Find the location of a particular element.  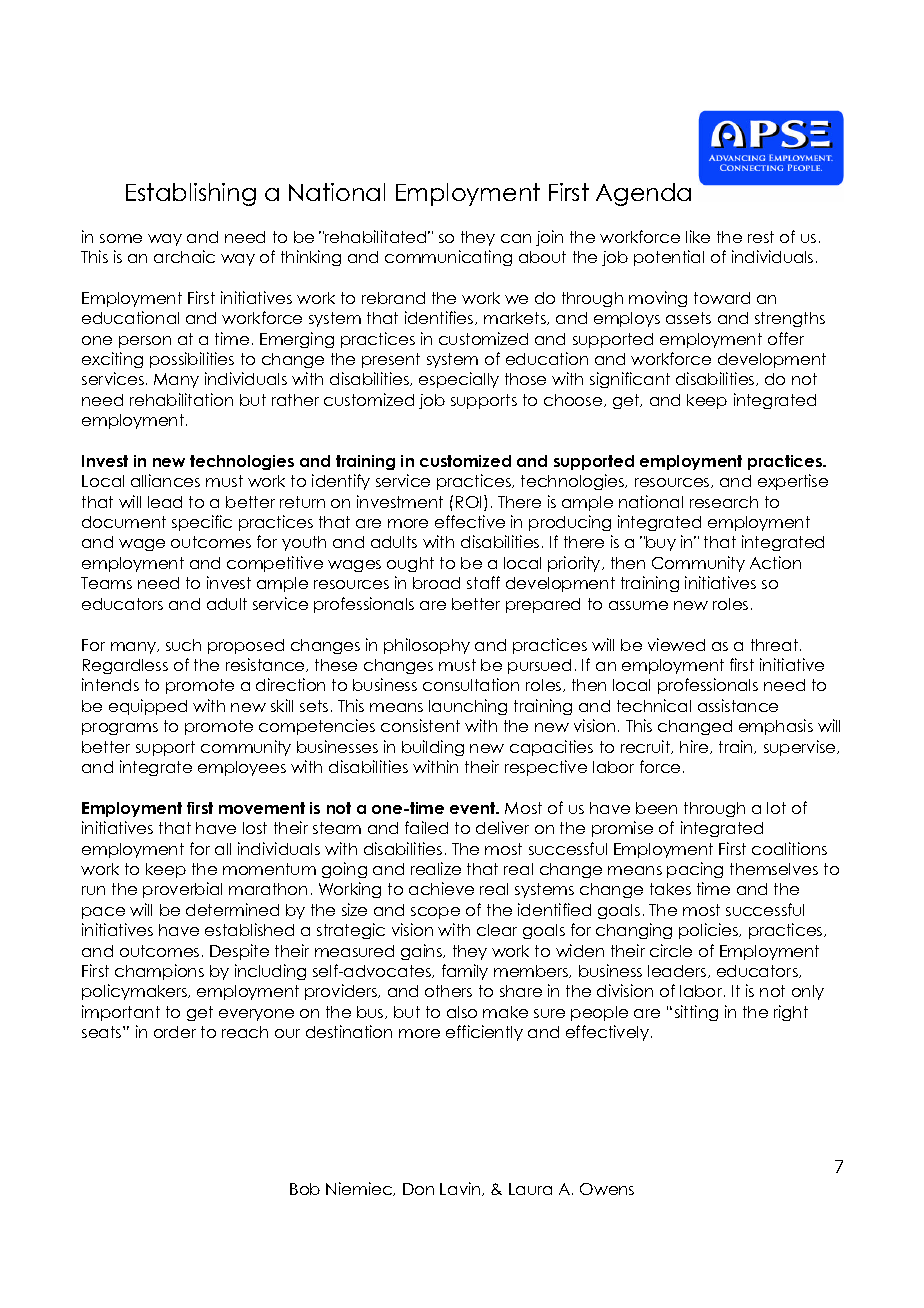

rehabilitation is located at coordinates (181, 399).
